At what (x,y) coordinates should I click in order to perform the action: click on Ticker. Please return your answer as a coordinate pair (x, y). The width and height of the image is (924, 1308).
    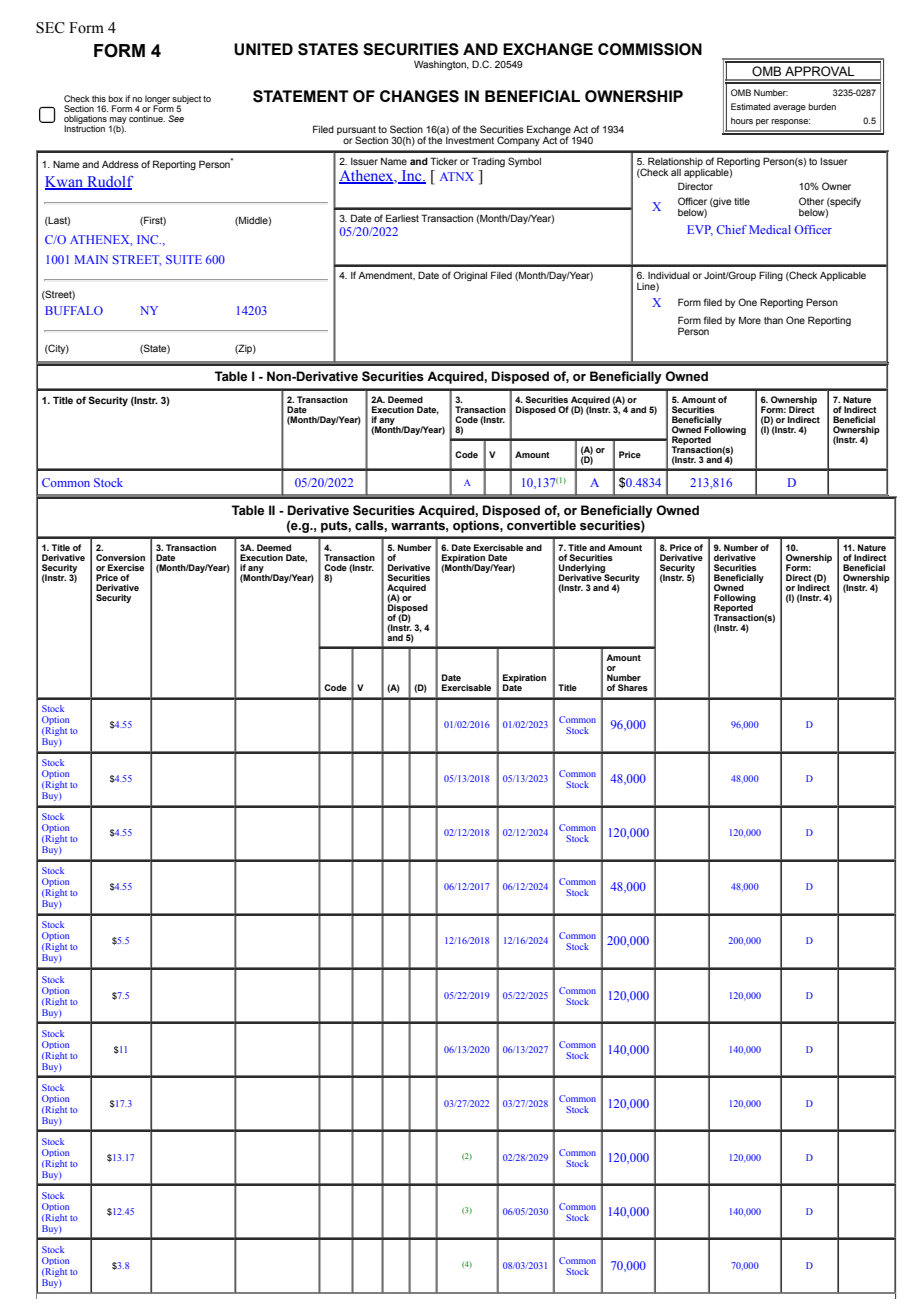
    Looking at the image, I should click on (443, 161).
